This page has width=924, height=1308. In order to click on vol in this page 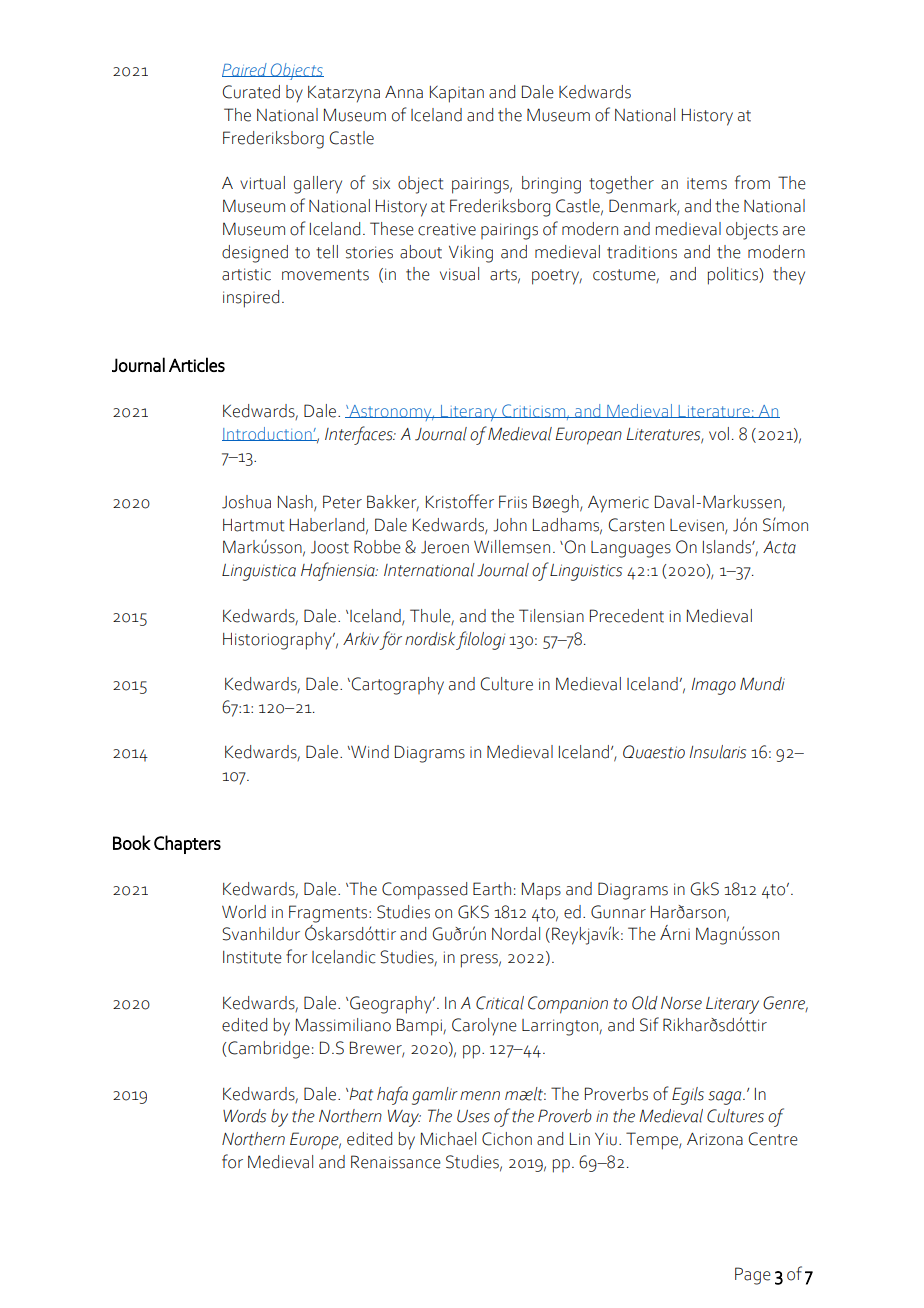, I will do `click(719, 434)`.
